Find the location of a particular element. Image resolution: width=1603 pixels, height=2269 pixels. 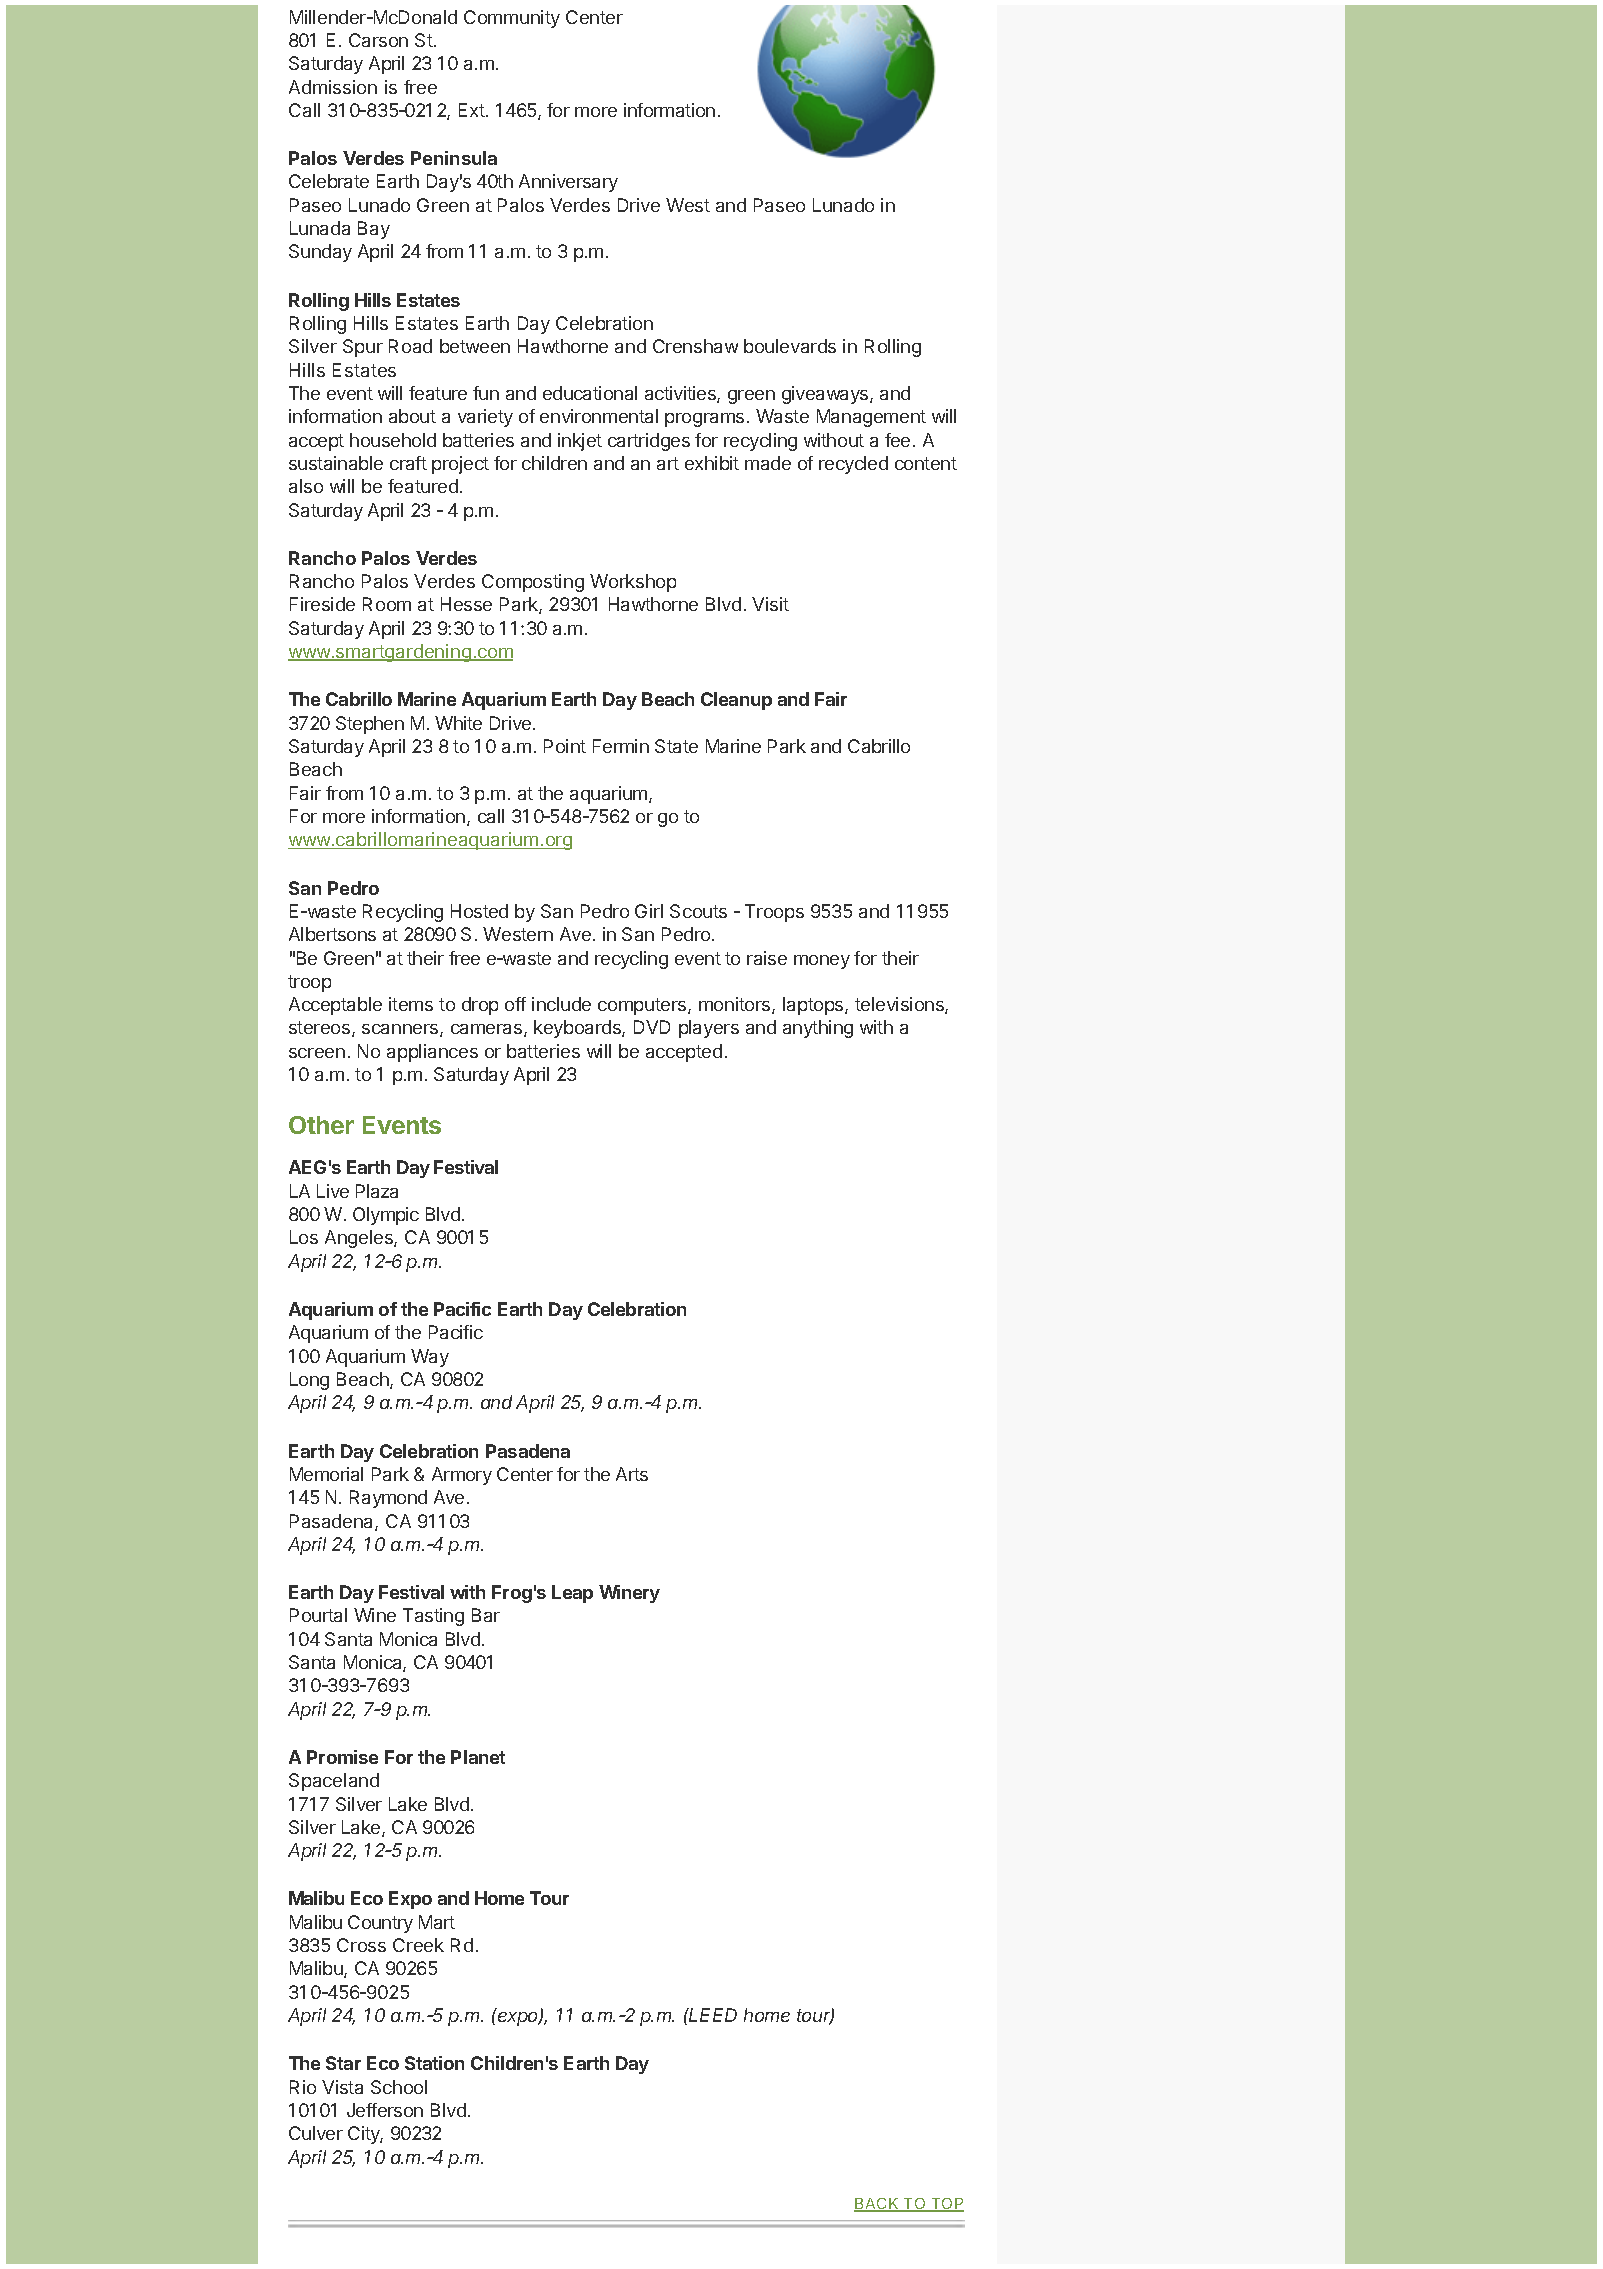

Jefferson is located at coordinates (385, 2110).
